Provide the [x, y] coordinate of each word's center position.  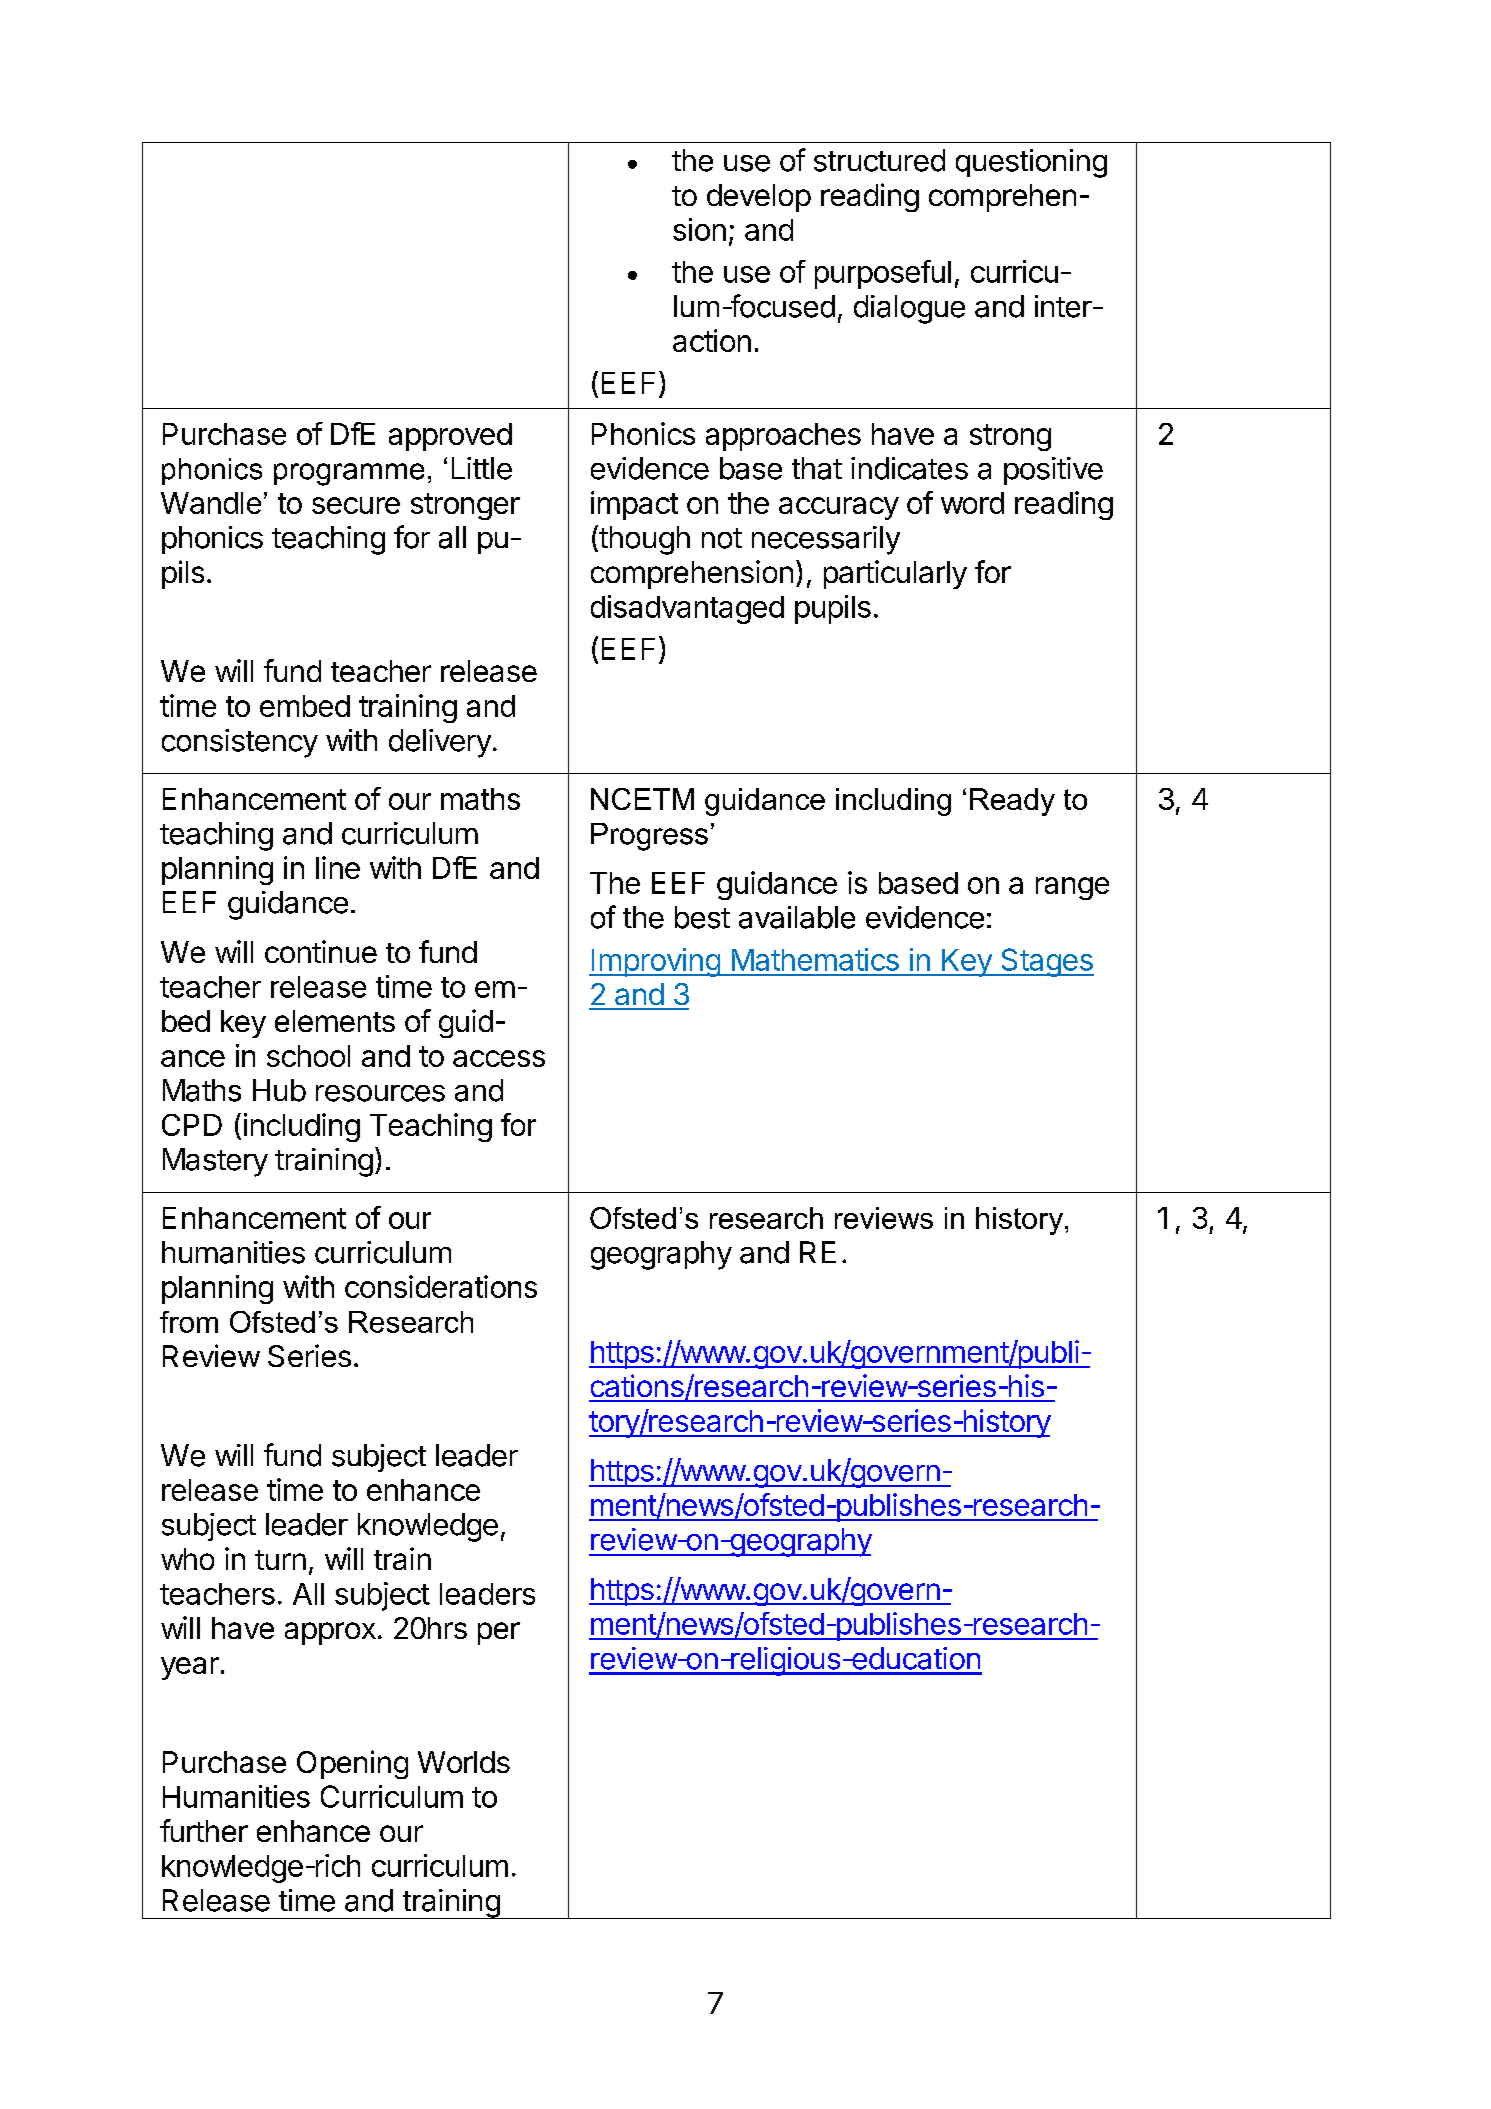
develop [759, 198]
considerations [441, 1286]
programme [349, 474]
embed [305, 706]
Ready [1012, 802]
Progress [649, 837]
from [189, 1322]
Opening [352, 1764]
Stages [1046, 962]
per [499, 1633]
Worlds [464, 1762]
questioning [1031, 163]
